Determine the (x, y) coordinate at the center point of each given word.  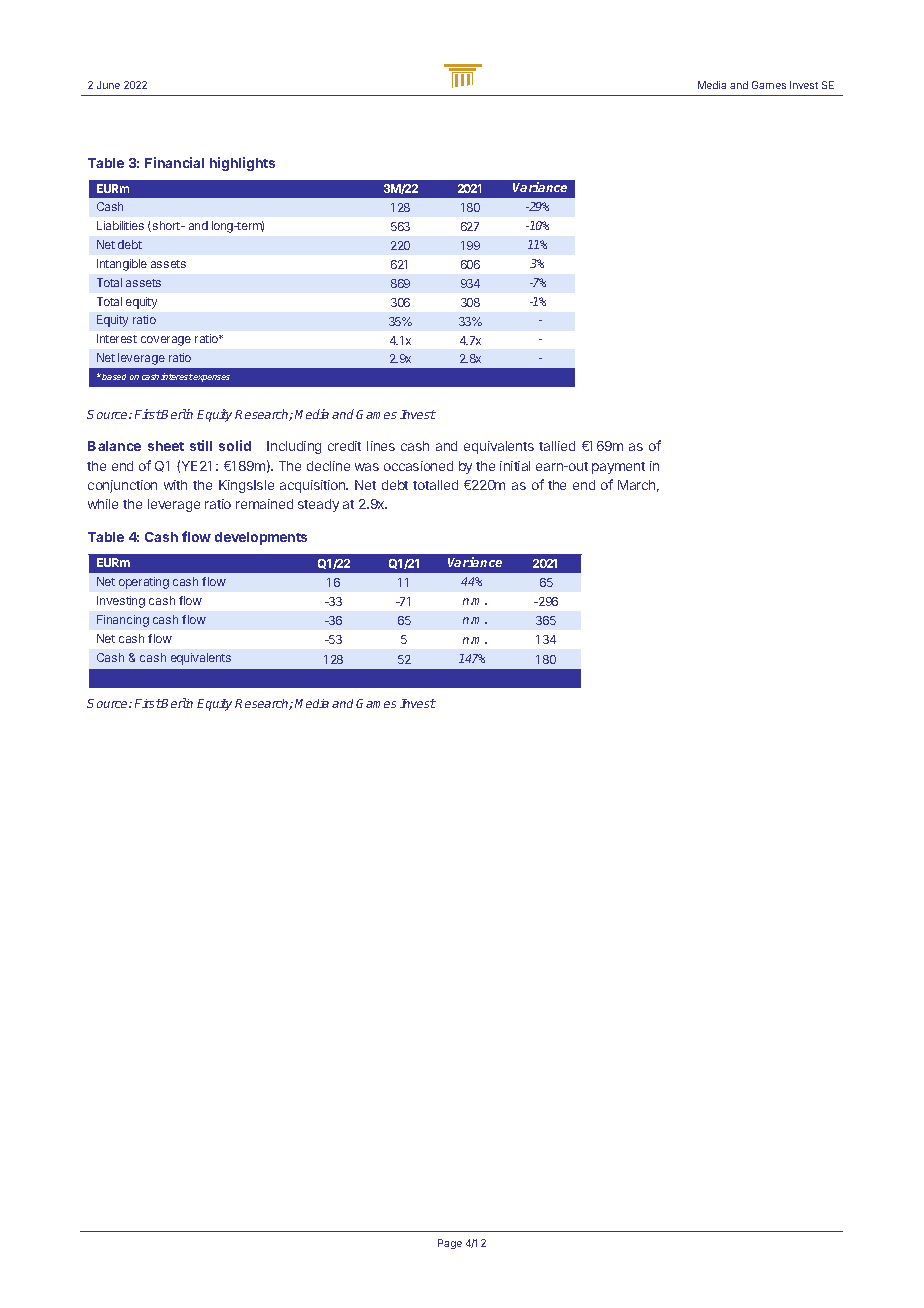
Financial (174, 162)
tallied (557, 446)
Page (450, 1244)
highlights (242, 164)
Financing (123, 621)
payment (618, 468)
